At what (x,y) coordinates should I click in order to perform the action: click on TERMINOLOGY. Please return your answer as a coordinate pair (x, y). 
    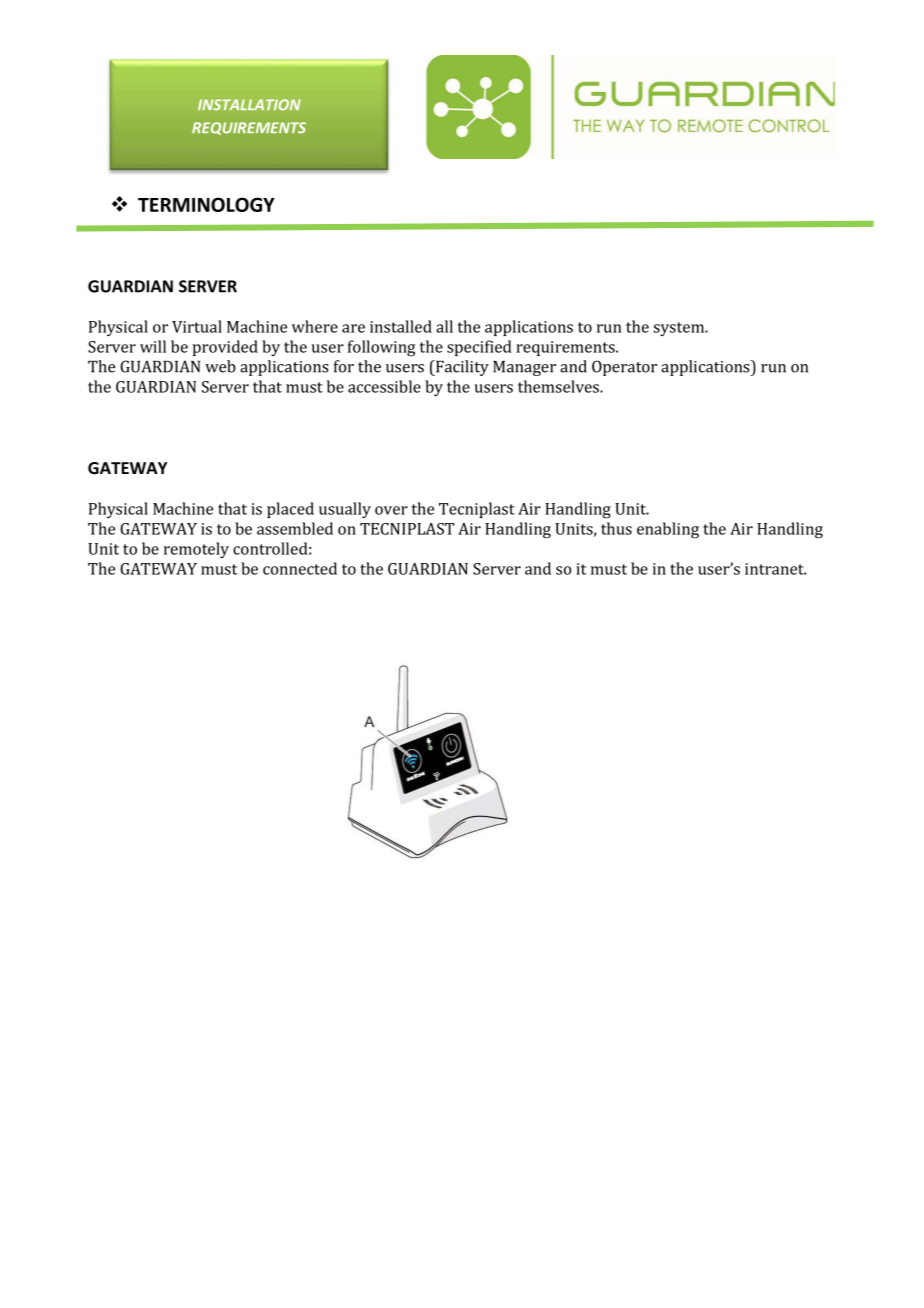
    Looking at the image, I should click on (206, 204).
